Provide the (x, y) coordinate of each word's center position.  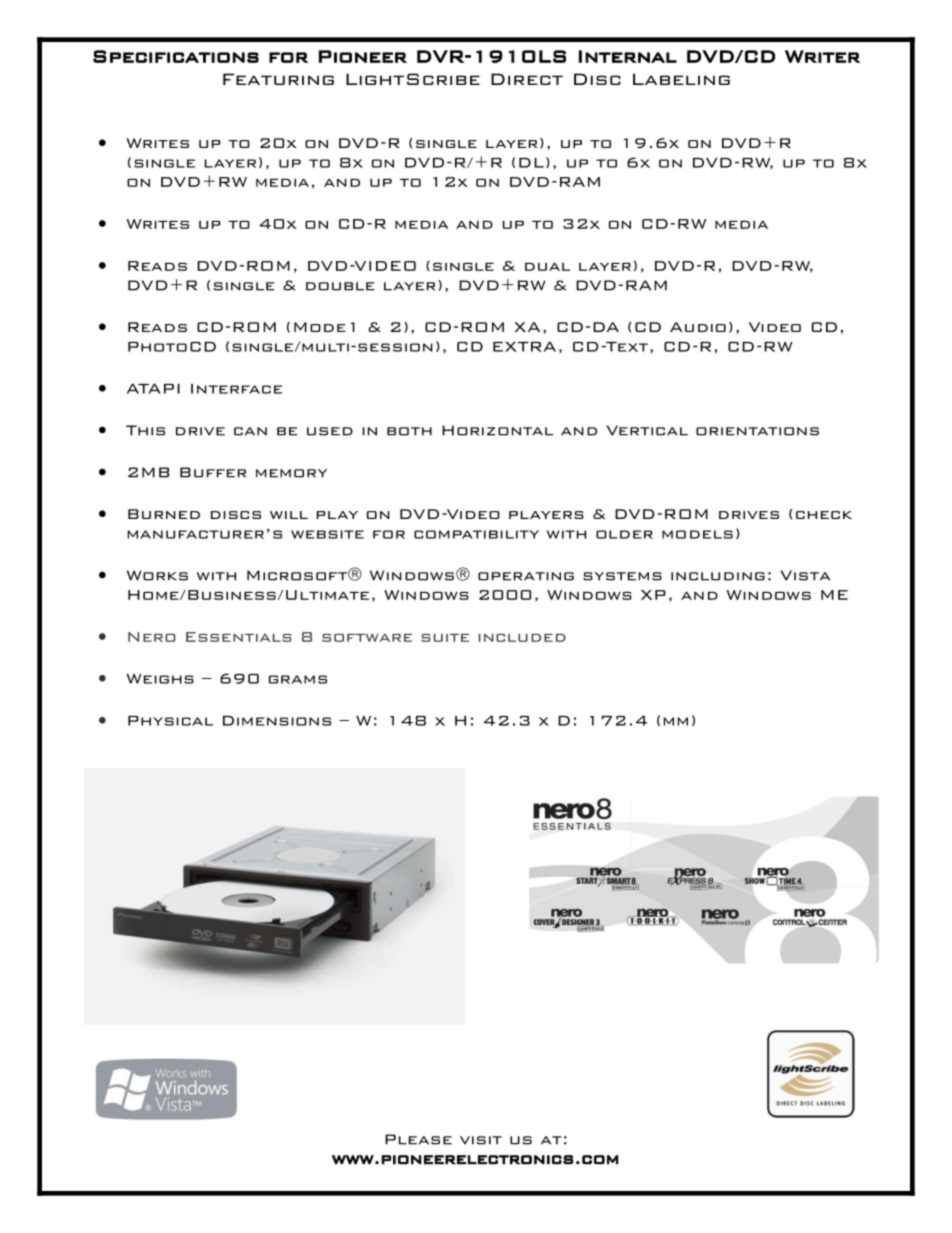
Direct (527, 79)
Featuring (278, 79)
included (522, 638)
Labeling (681, 79)
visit (481, 1140)
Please (418, 1139)
